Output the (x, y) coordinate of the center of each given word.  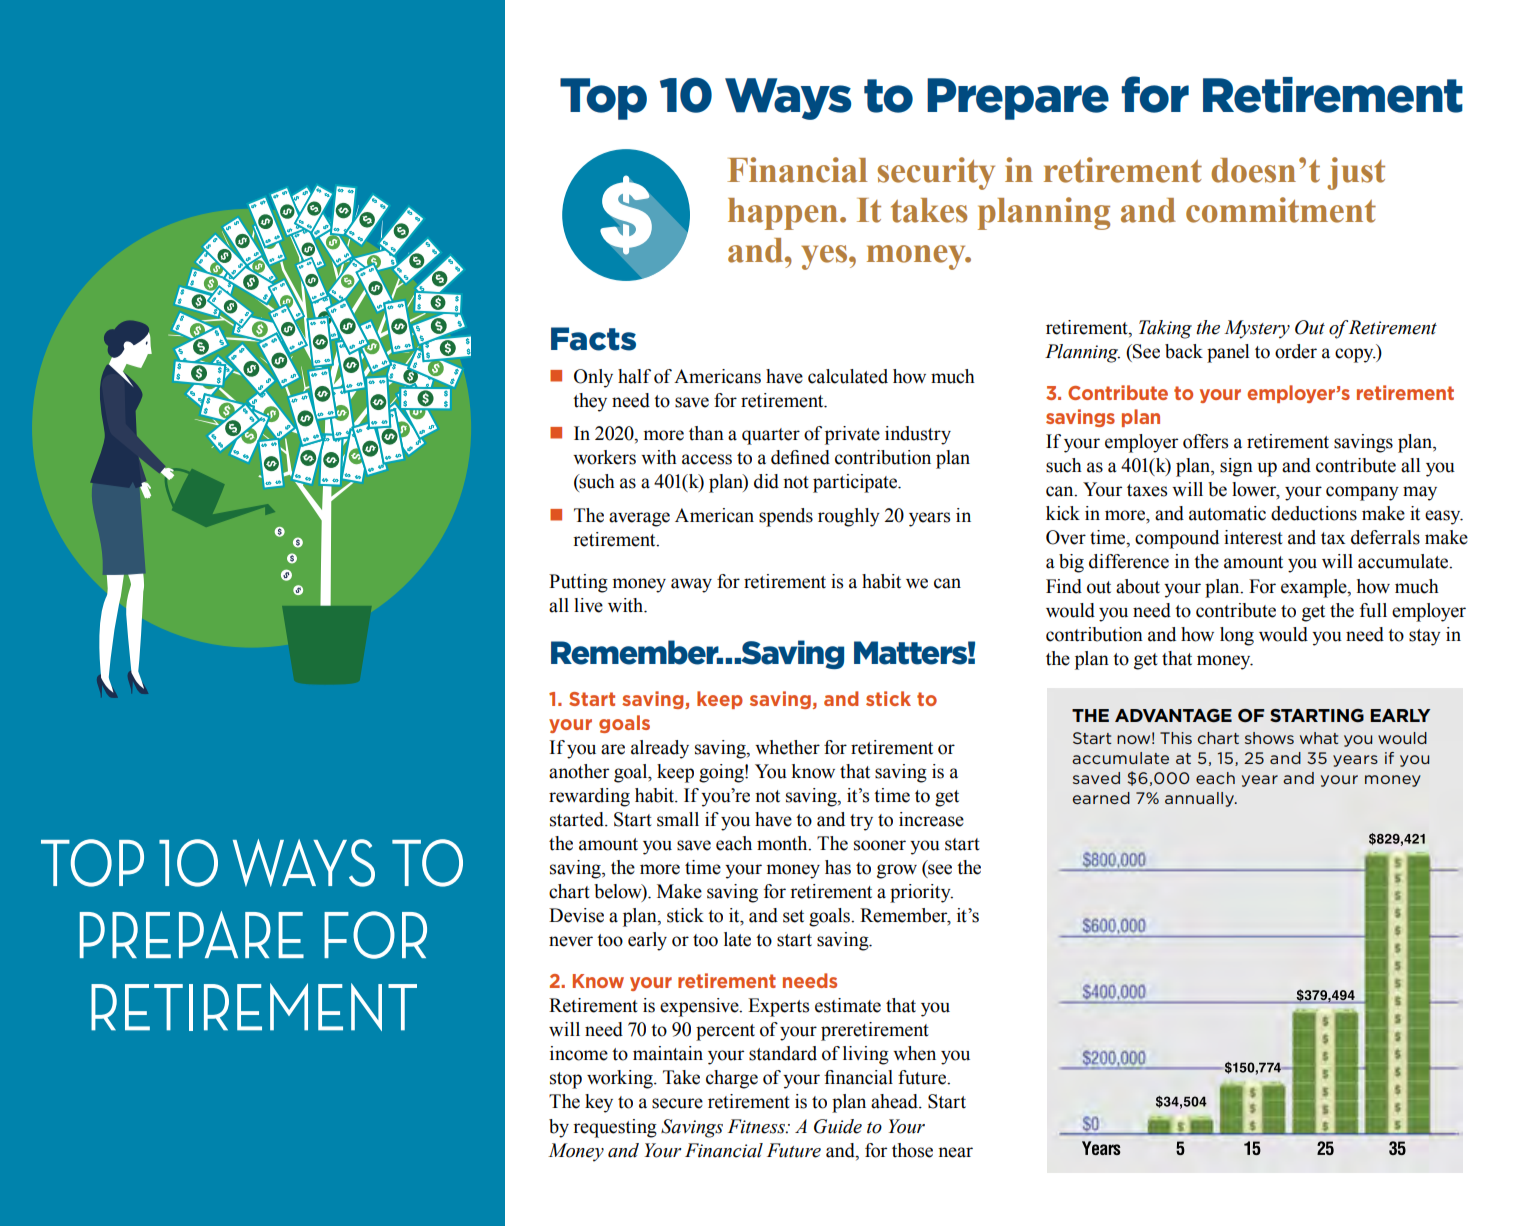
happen (784, 214)
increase (931, 819)
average (639, 519)
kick (1063, 513)
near (955, 1152)
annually (1200, 799)
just (1356, 173)
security (936, 173)
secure (677, 1103)
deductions (1314, 513)
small (678, 819)
